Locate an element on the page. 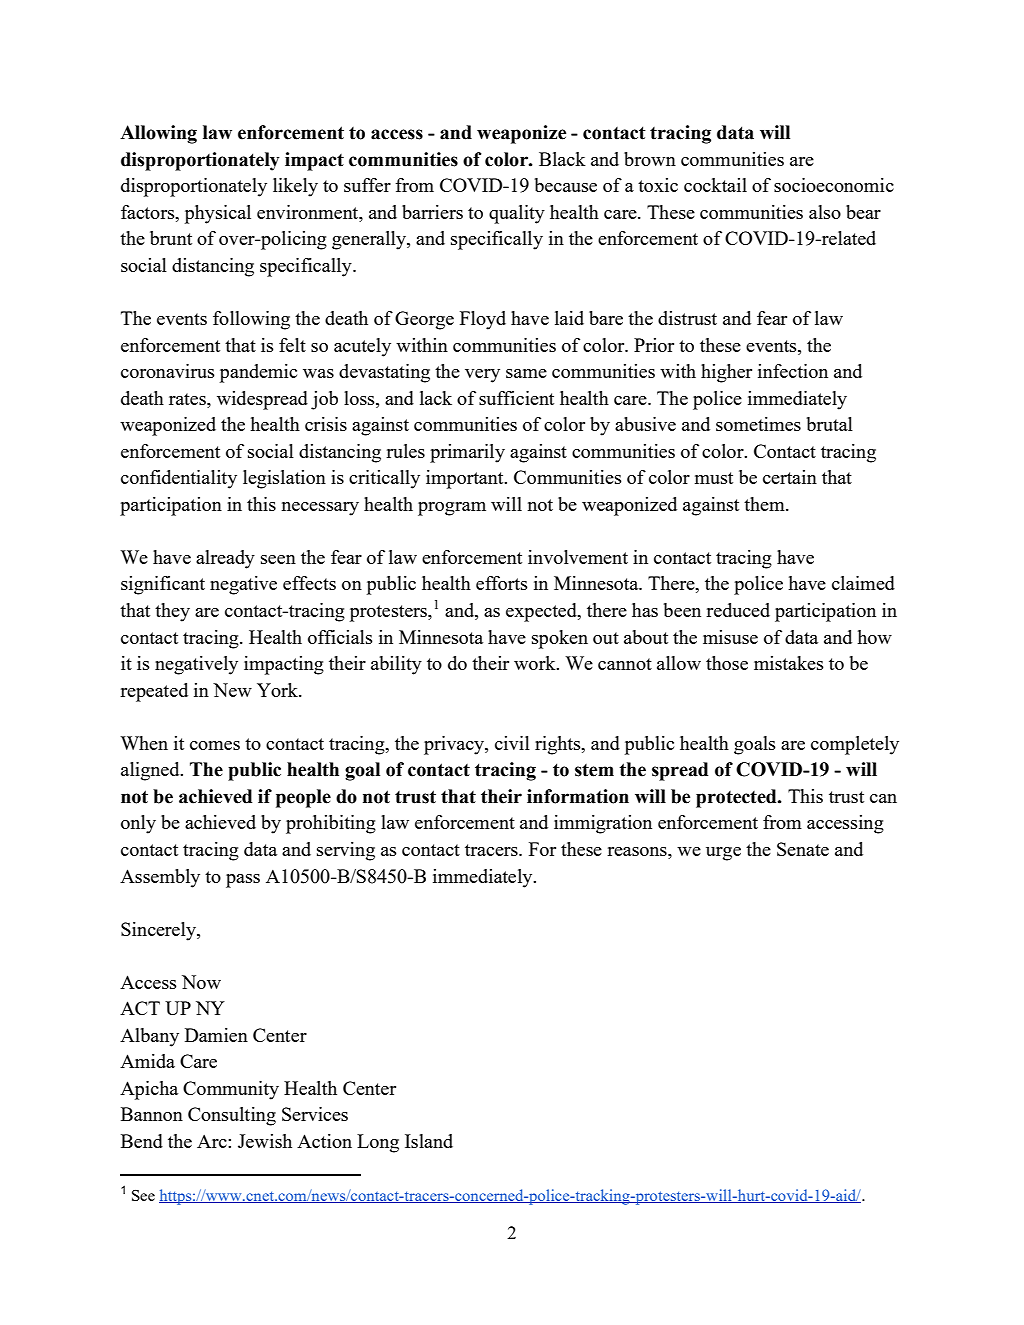 The width and height of the page is (1024, 1325). urge is located at coordinates (723, 854).
